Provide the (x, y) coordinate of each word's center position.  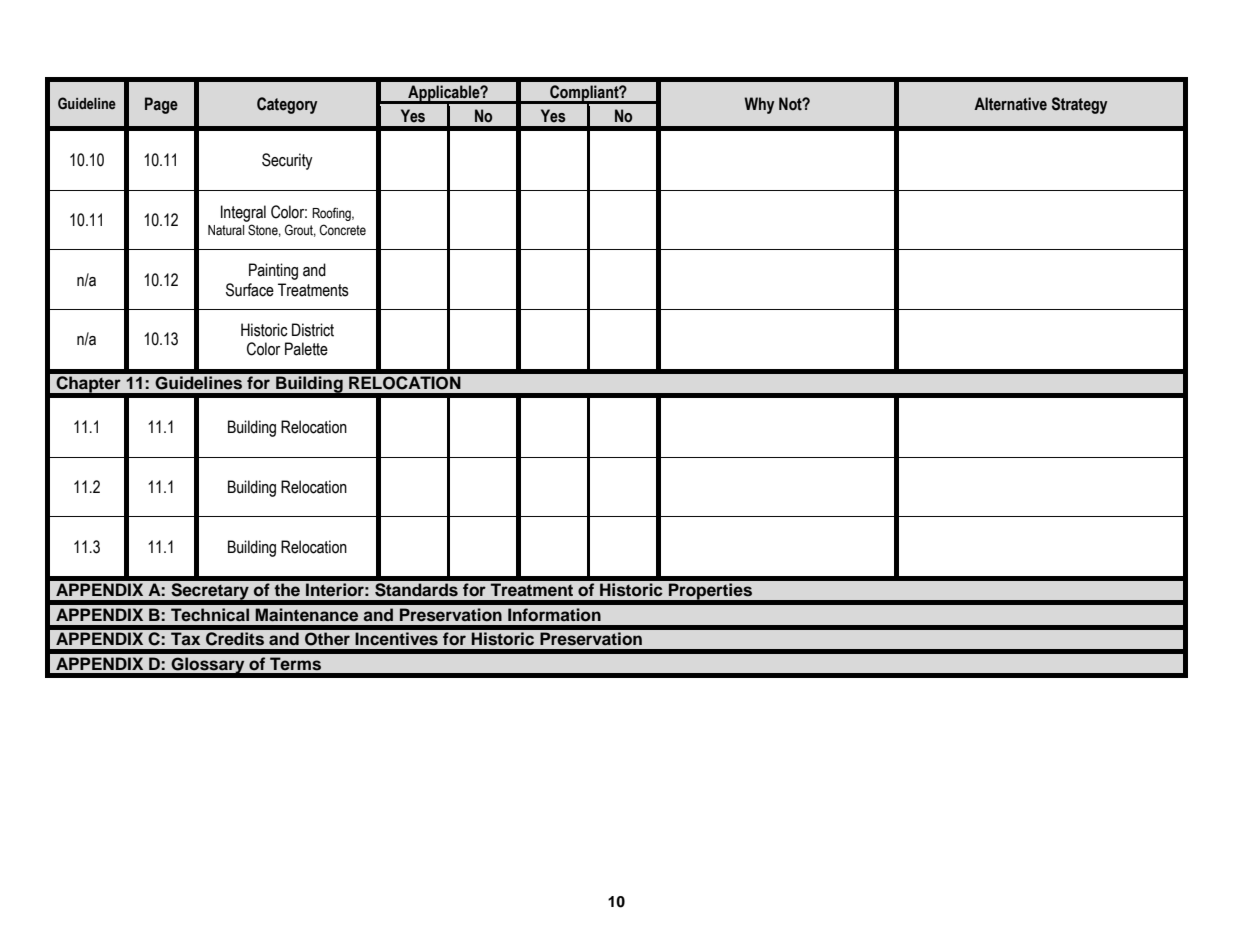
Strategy (1079, 105)
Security (287, 161)
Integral (243, 213)
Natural (226, 230)
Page (161, 105)
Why (759, 105)
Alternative (1010, 104)
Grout (300, 230)
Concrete (342, 230)
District (313, 330)
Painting (273, 271)
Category (287, 105)
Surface (250, 290)
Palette (306, 349)
